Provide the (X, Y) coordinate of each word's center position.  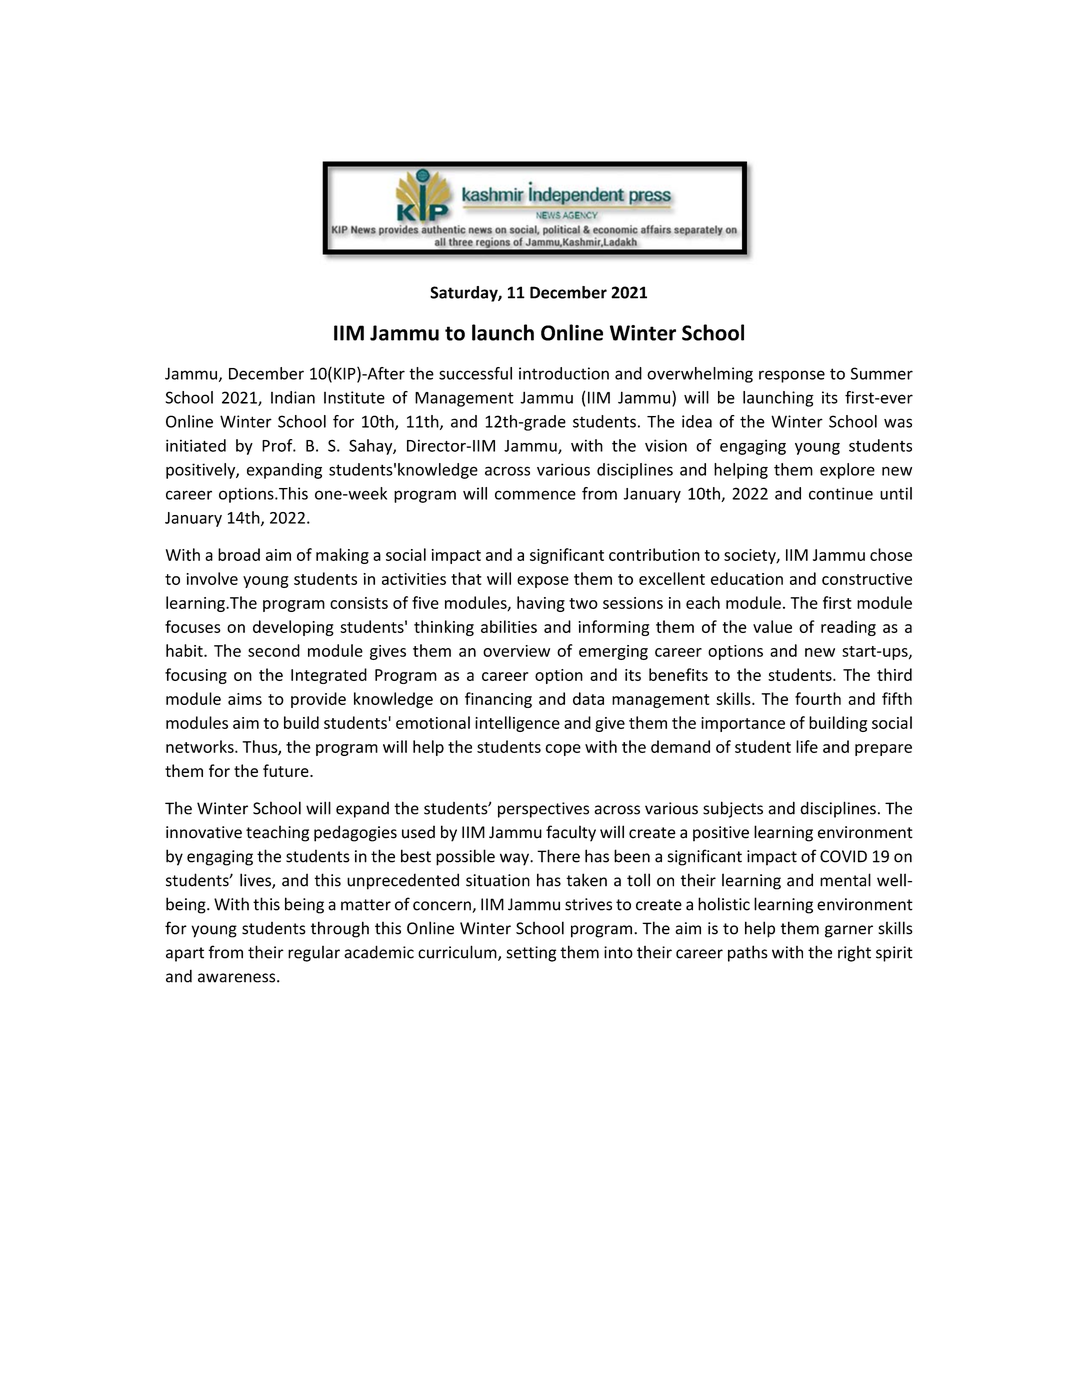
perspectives (543, 810)
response (792, 376)
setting (531, 954)
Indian (293, 397)
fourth (818, 698)
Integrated (329, 676)
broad (239, 554)
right (854, 954)
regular (314, 954)
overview (516, 651)
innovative (204, 832)
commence (535, 495)
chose (891, 554)
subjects (733, 809)
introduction (564, 373)
